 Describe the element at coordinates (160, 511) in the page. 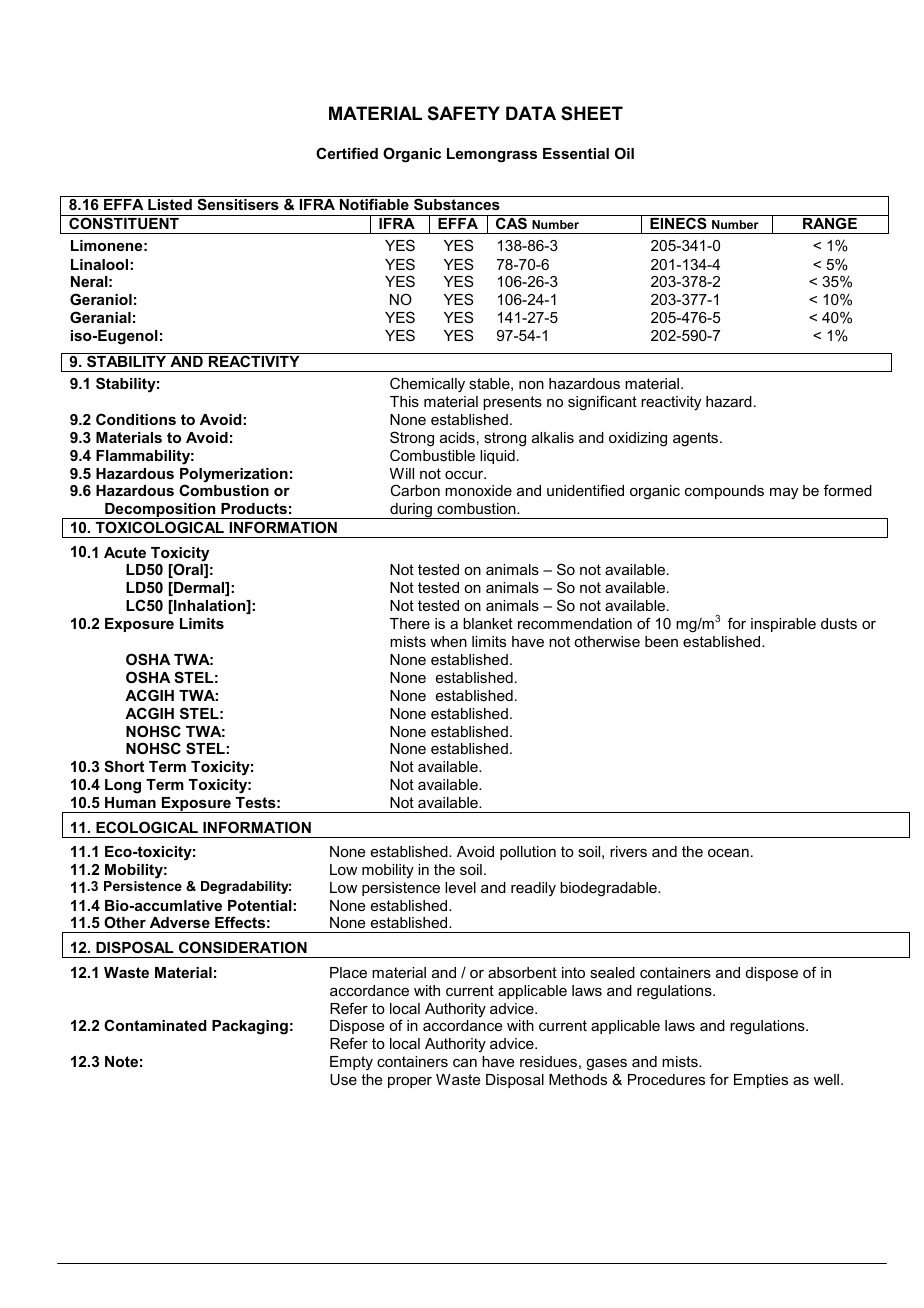

I see `Decomposition` at that location.
